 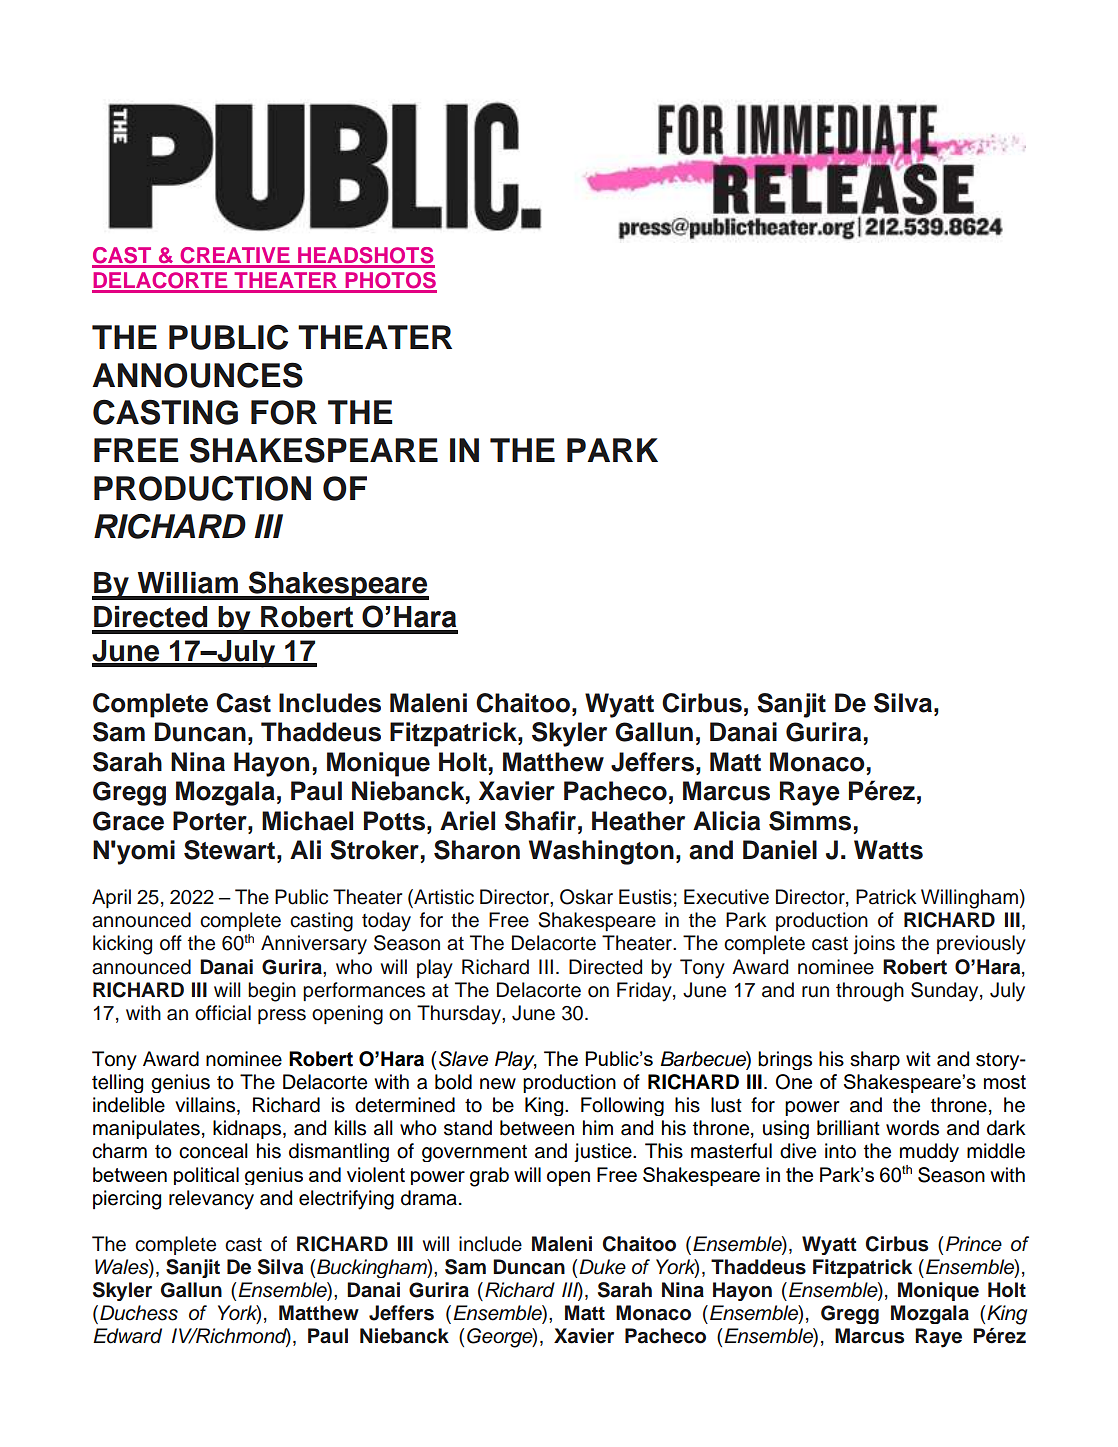 I want to click on Ariel, so click(x=467, y=821).
